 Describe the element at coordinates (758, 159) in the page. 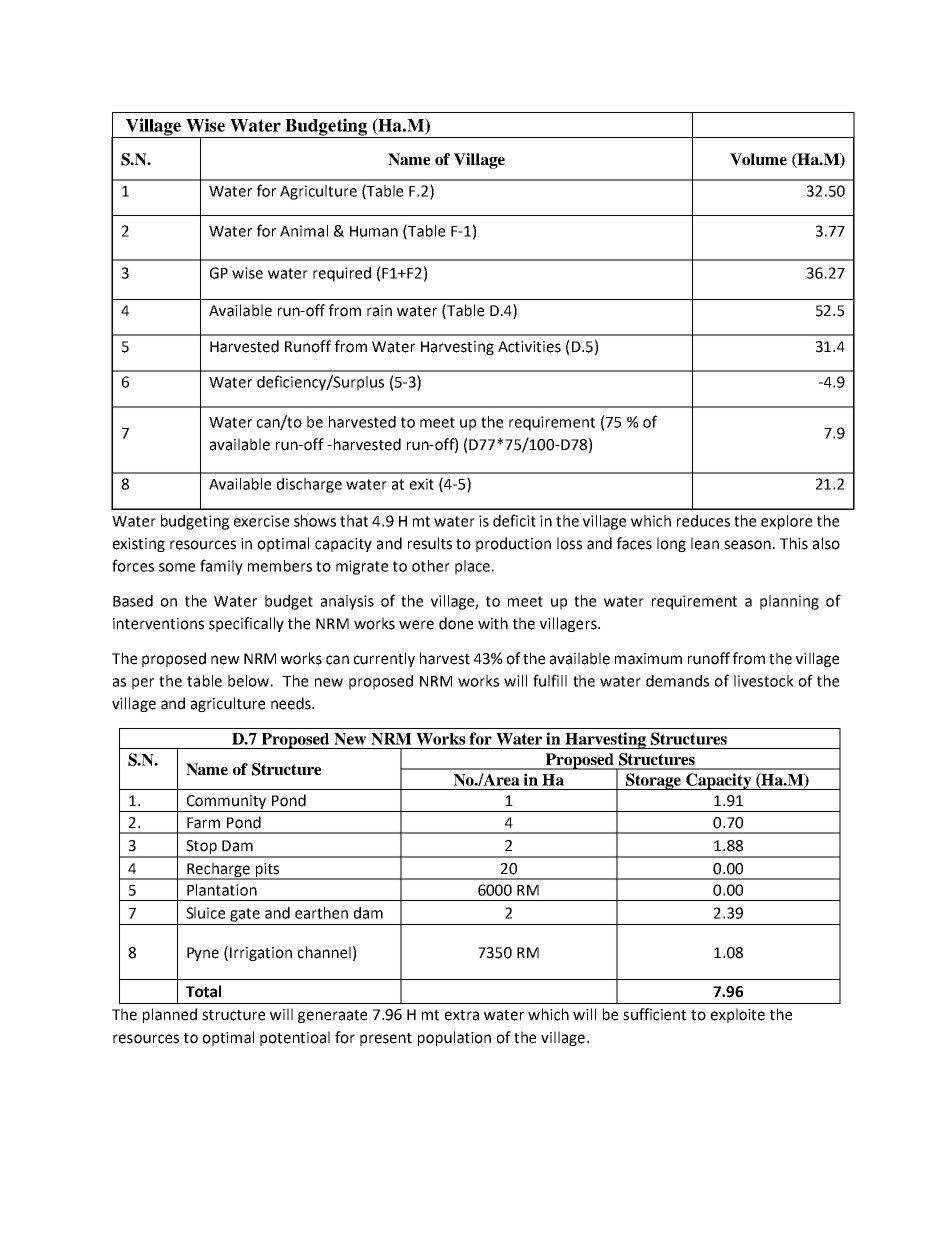

I see `Volume` at that location.
